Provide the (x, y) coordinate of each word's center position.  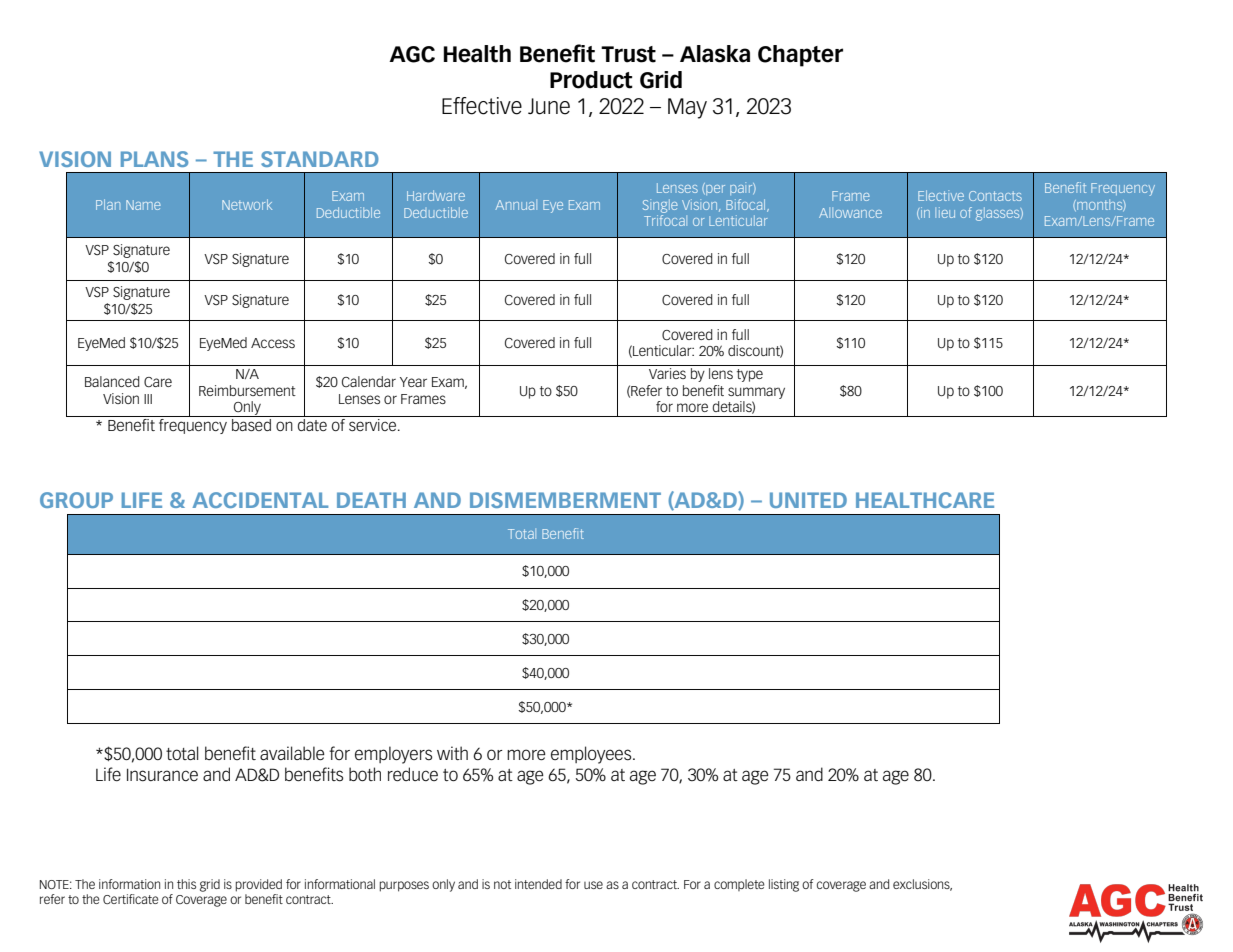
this (186, 884)
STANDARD (320, 159)
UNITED (808, 500)
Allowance (850, 213)
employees (592, 755)
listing (784, 885)
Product (591, 80)
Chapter (800, 56)
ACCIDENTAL (260, 500)
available (292, 753)
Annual (516, 205)
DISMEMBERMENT (565, 500)
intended (538, 884)
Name (143, 205)
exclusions (922, 885)
